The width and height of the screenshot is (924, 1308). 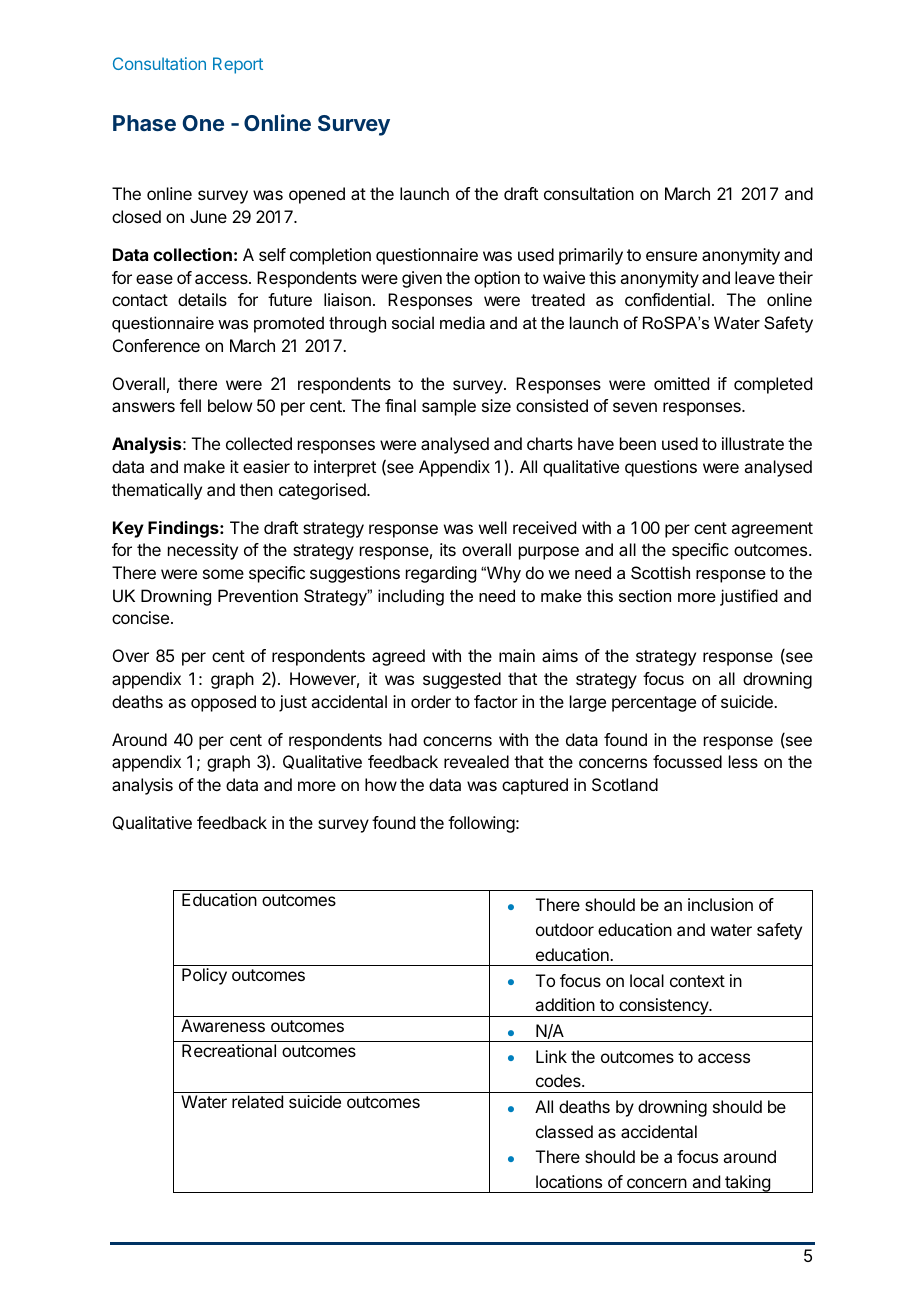 I want to click on related, so click(x=257, y=1101).
